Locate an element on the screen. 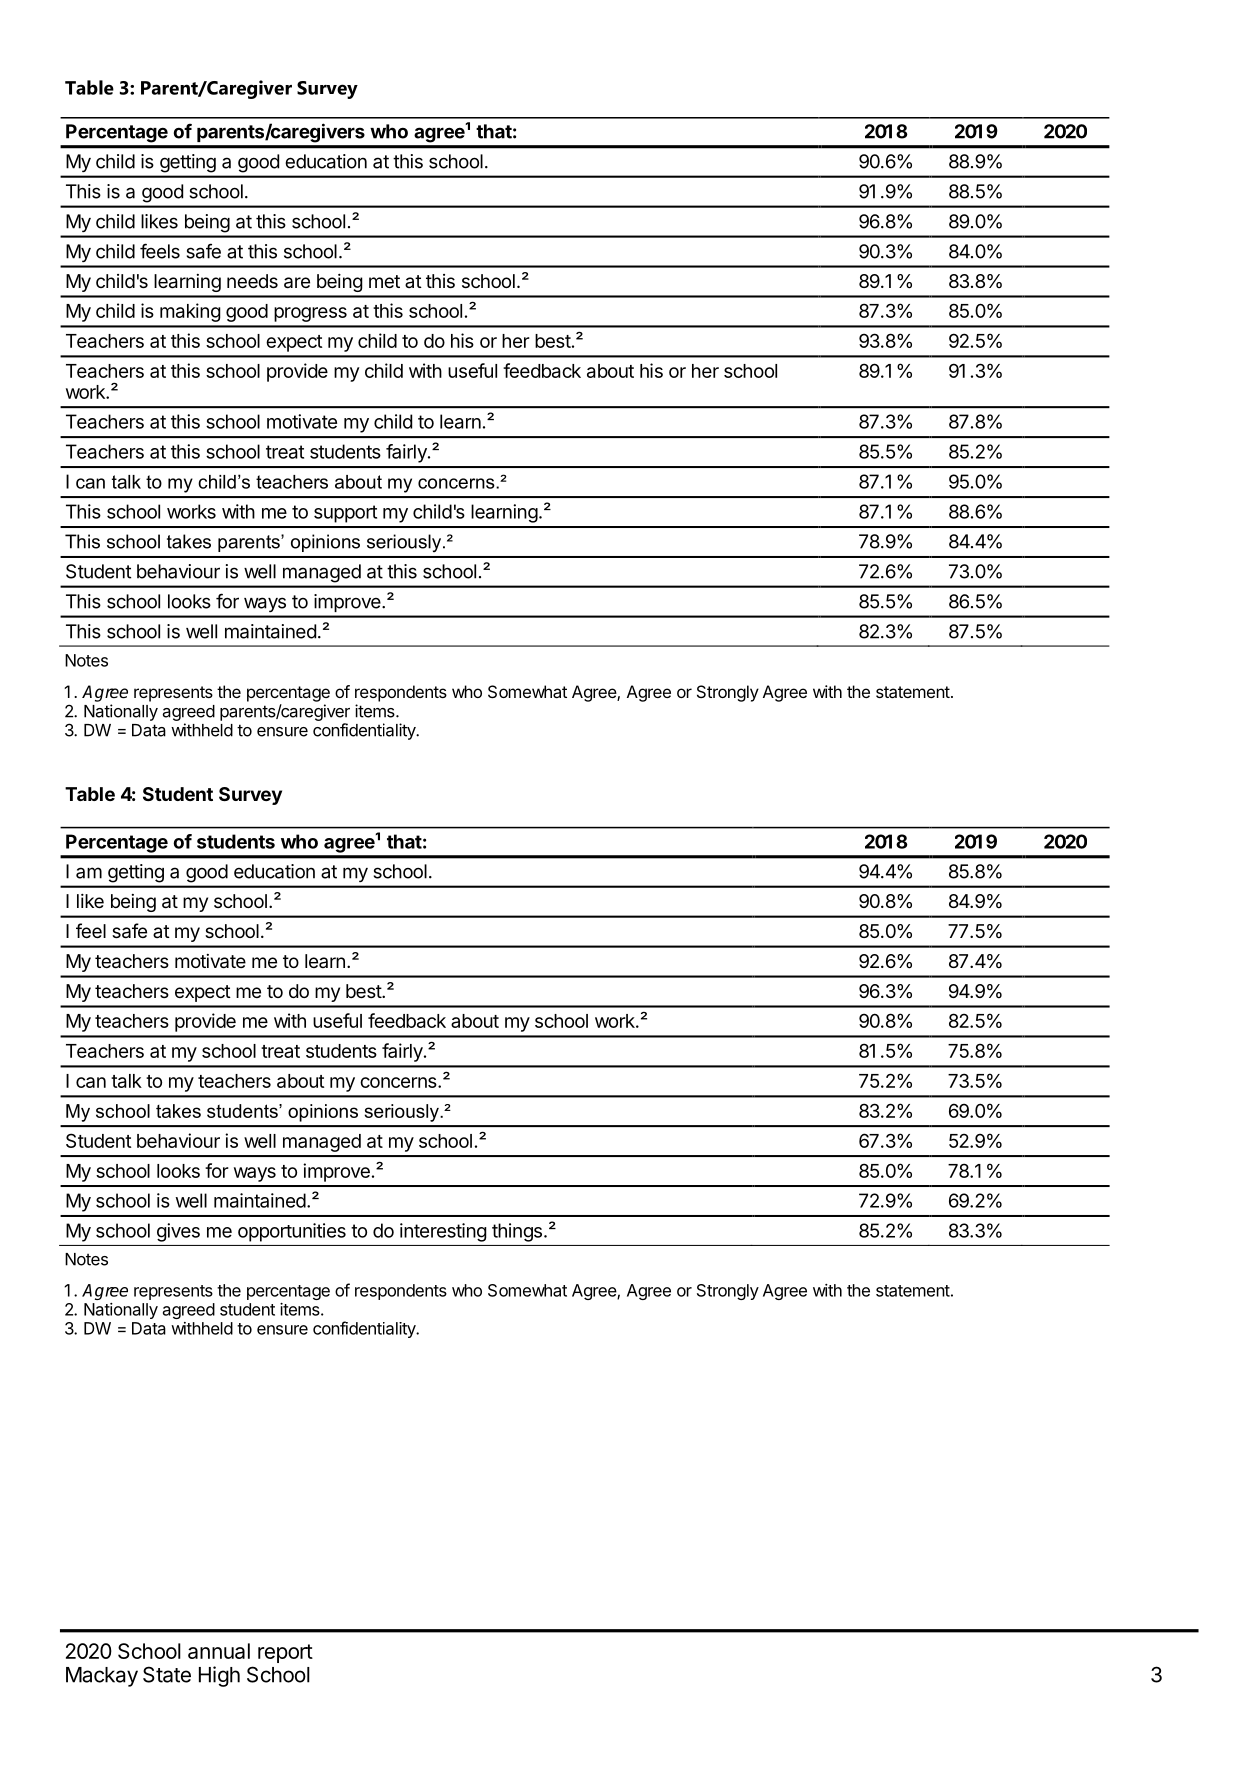 The width and height of the screenshot is (1259, 1781). report is located at coordinates (285, 1653).
